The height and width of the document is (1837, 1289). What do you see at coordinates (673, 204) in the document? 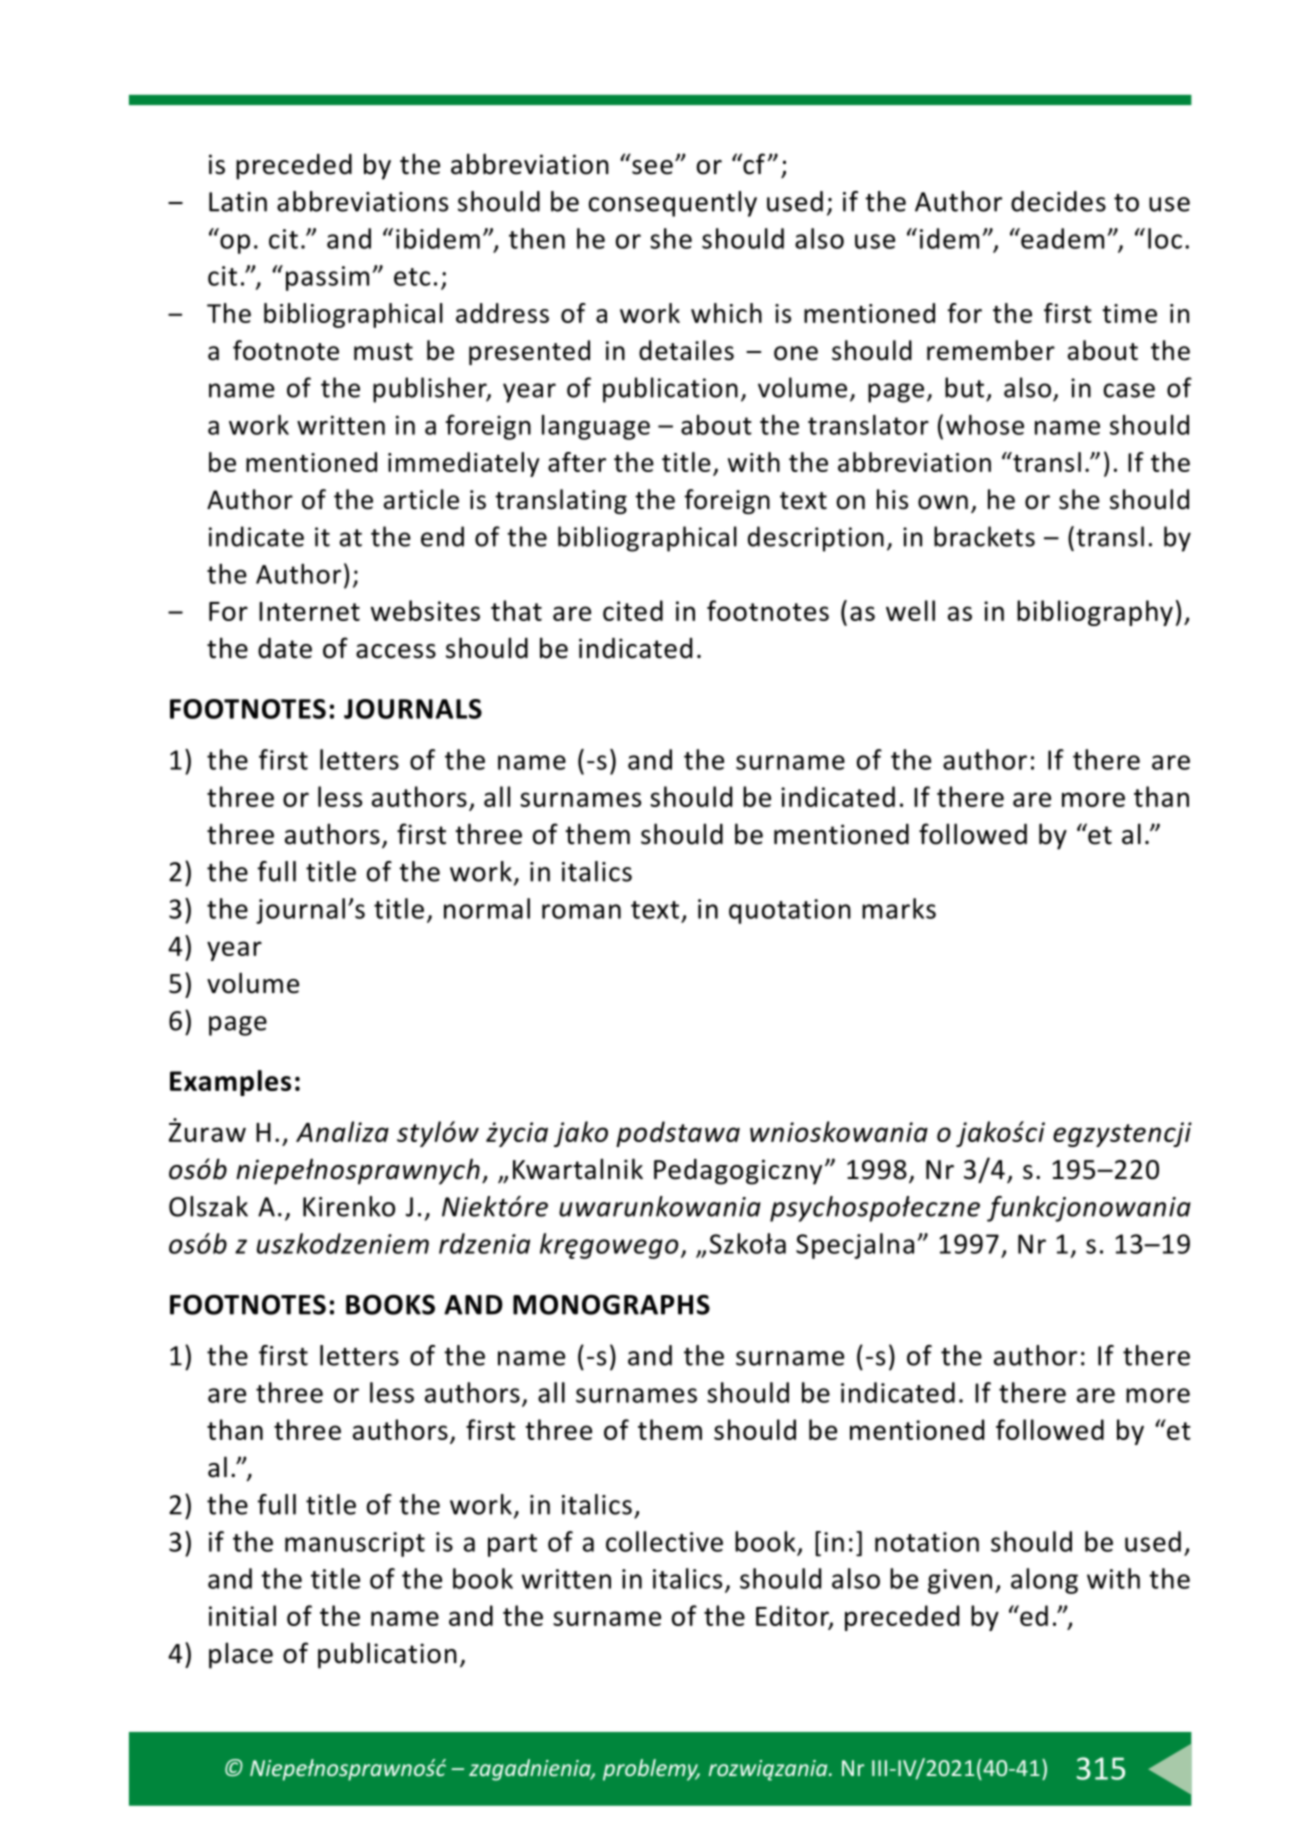
I see `consequently` at bounding box center [673, 204].
